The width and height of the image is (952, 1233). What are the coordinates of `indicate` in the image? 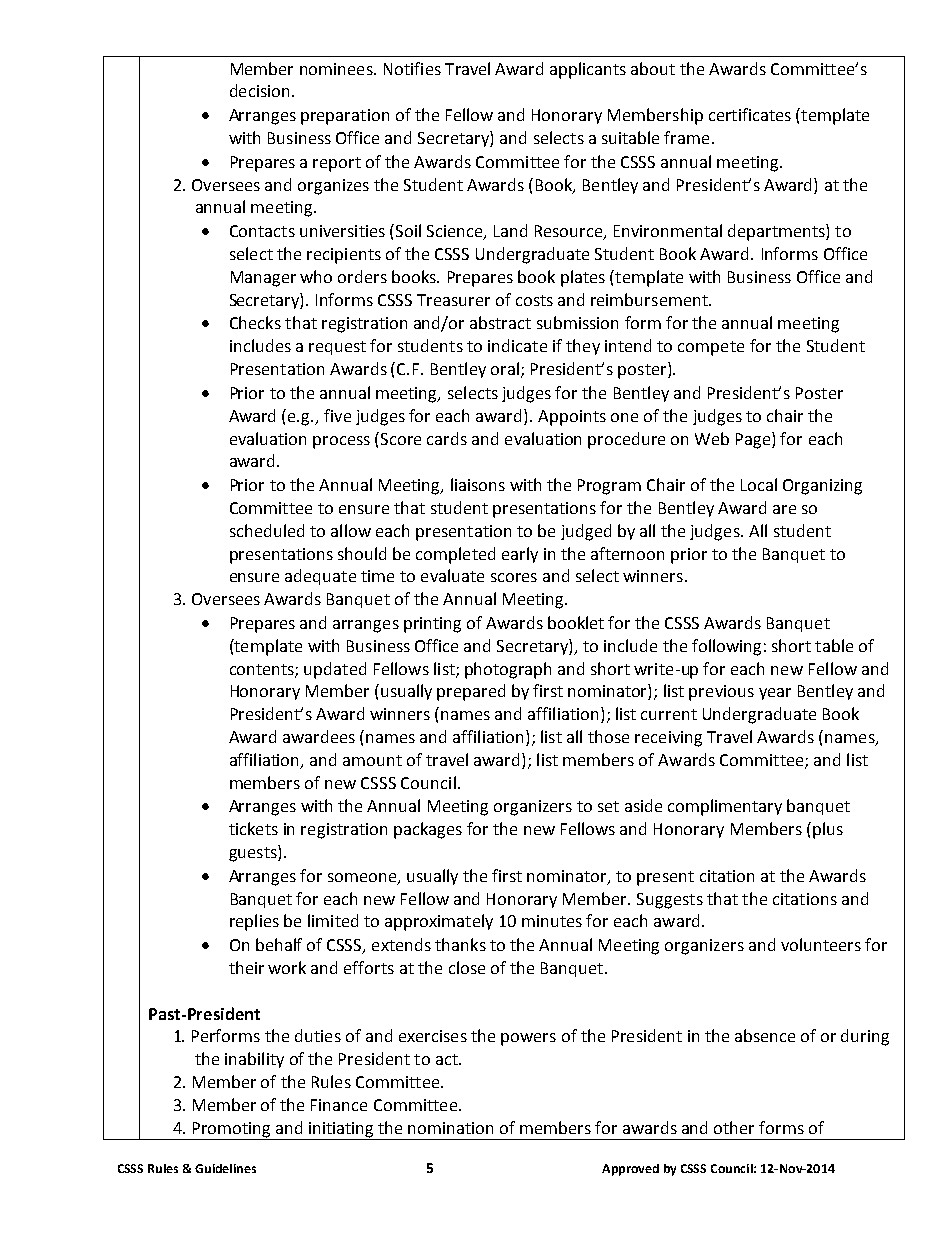 It's located at (517, 345).
